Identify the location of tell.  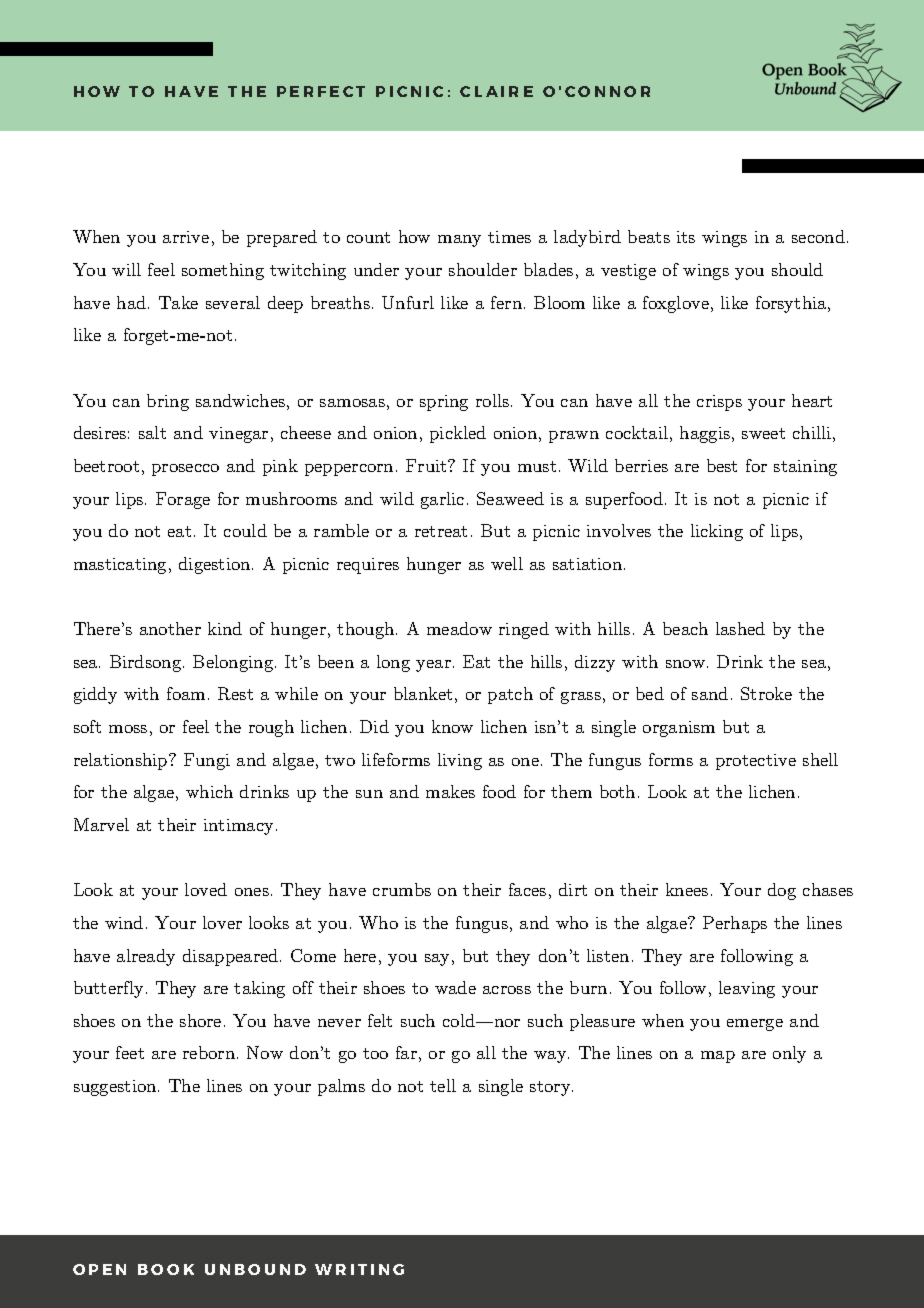
(443, 1085).
